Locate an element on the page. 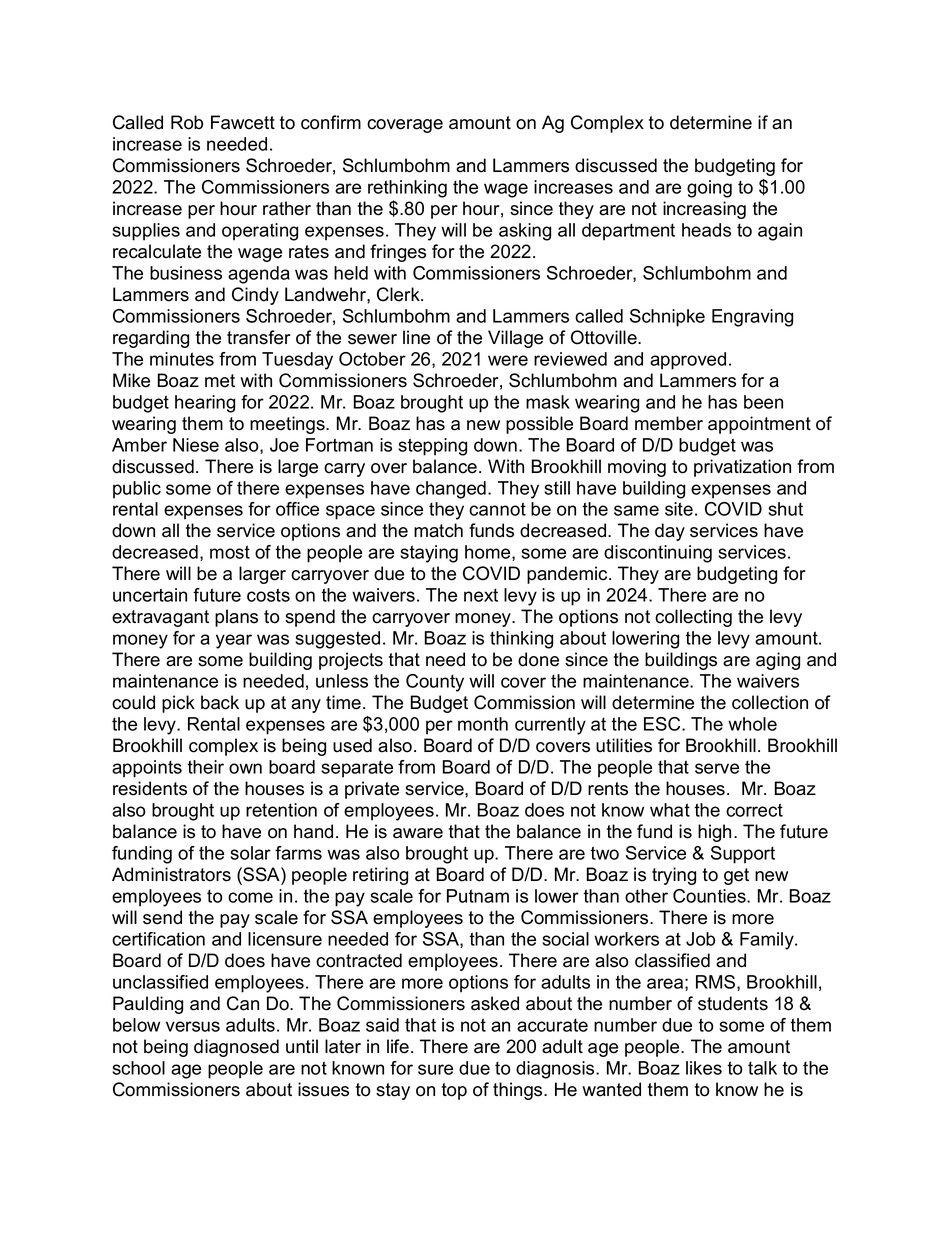  plans is located at coordinates (236, 618).
